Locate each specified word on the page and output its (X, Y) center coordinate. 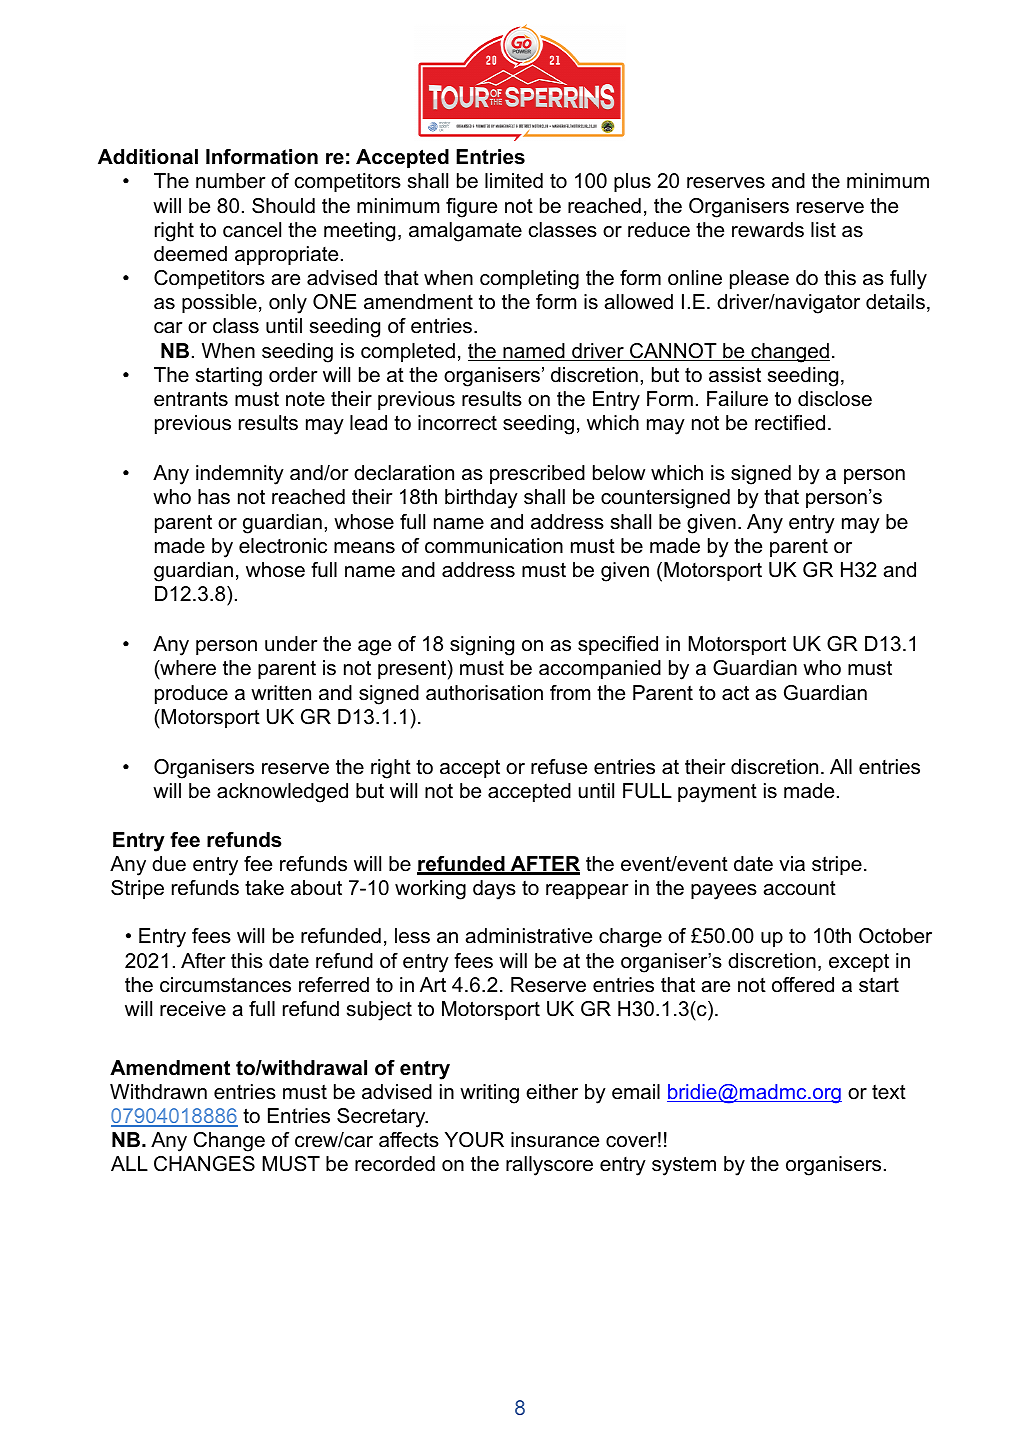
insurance (555, 1140)
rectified (790, 423)
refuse (559, 767)
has (214, 497)
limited (514, 181)
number (231, 181)
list (823, 230)
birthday (481, 499)
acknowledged (282, 793)
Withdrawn (158, 1092)
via (792, 864)
